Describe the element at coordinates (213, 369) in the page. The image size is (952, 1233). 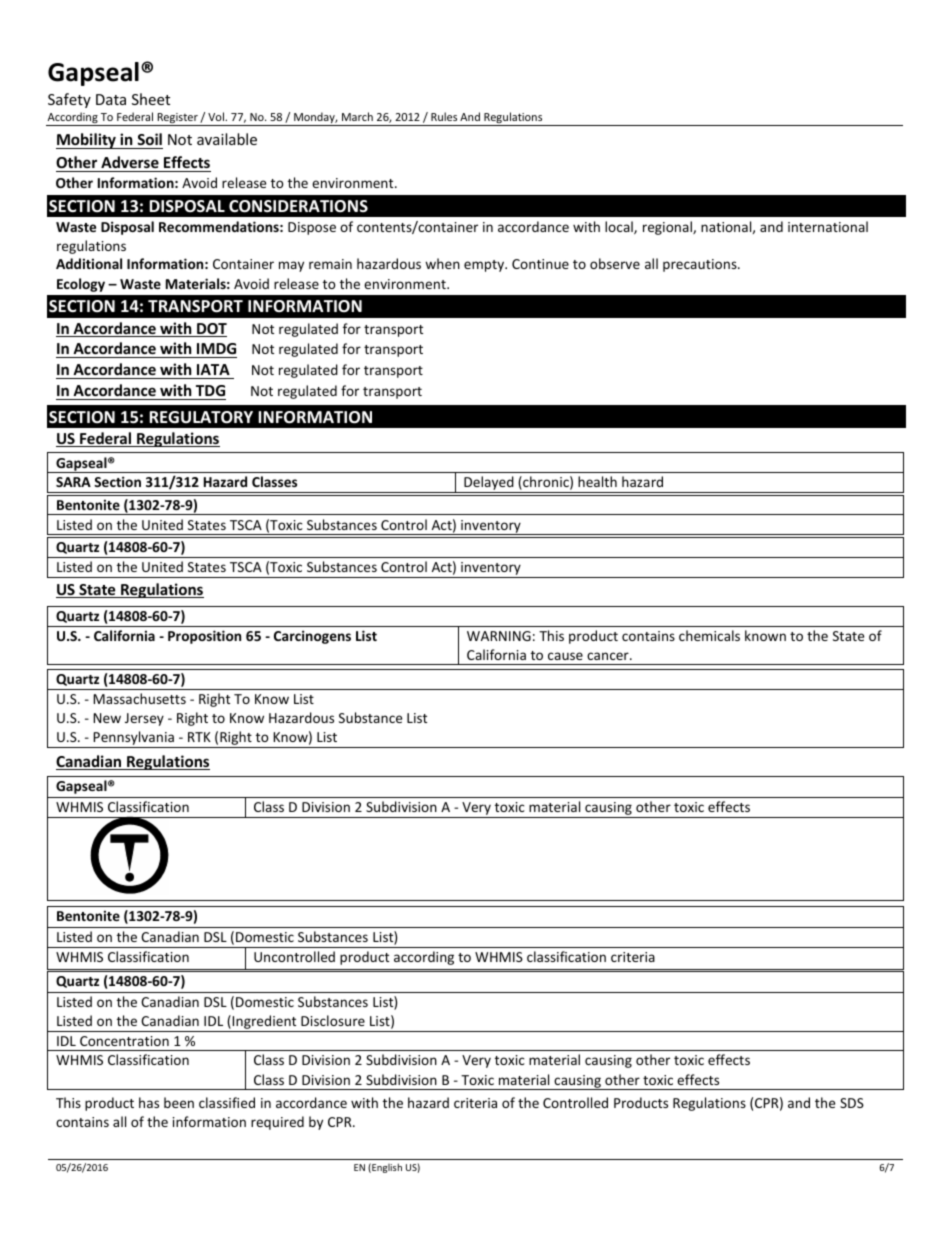
I see `IATA` at that location.
